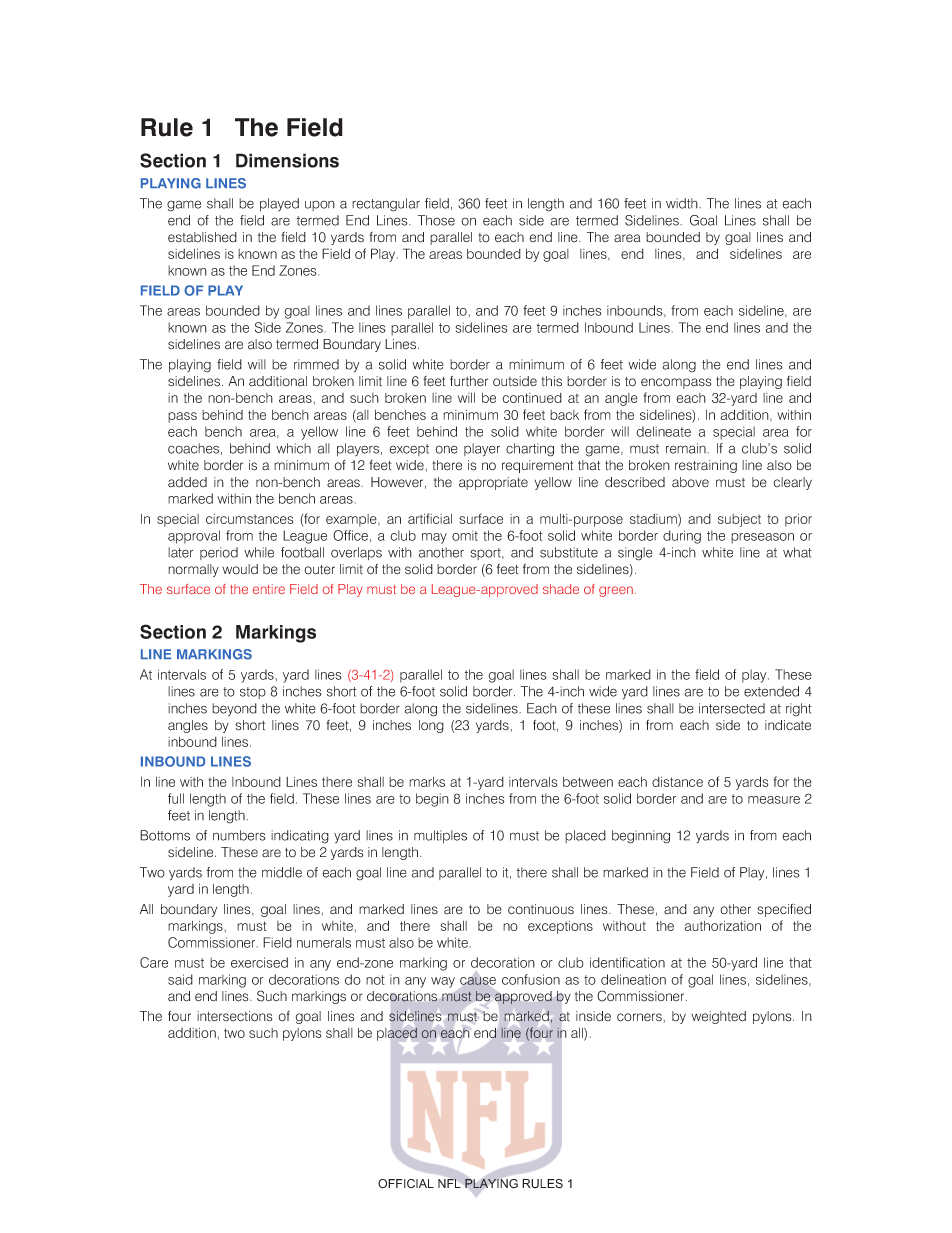  Describe the element at coordinates (683, 203) in the document. I see `width` at that location.
